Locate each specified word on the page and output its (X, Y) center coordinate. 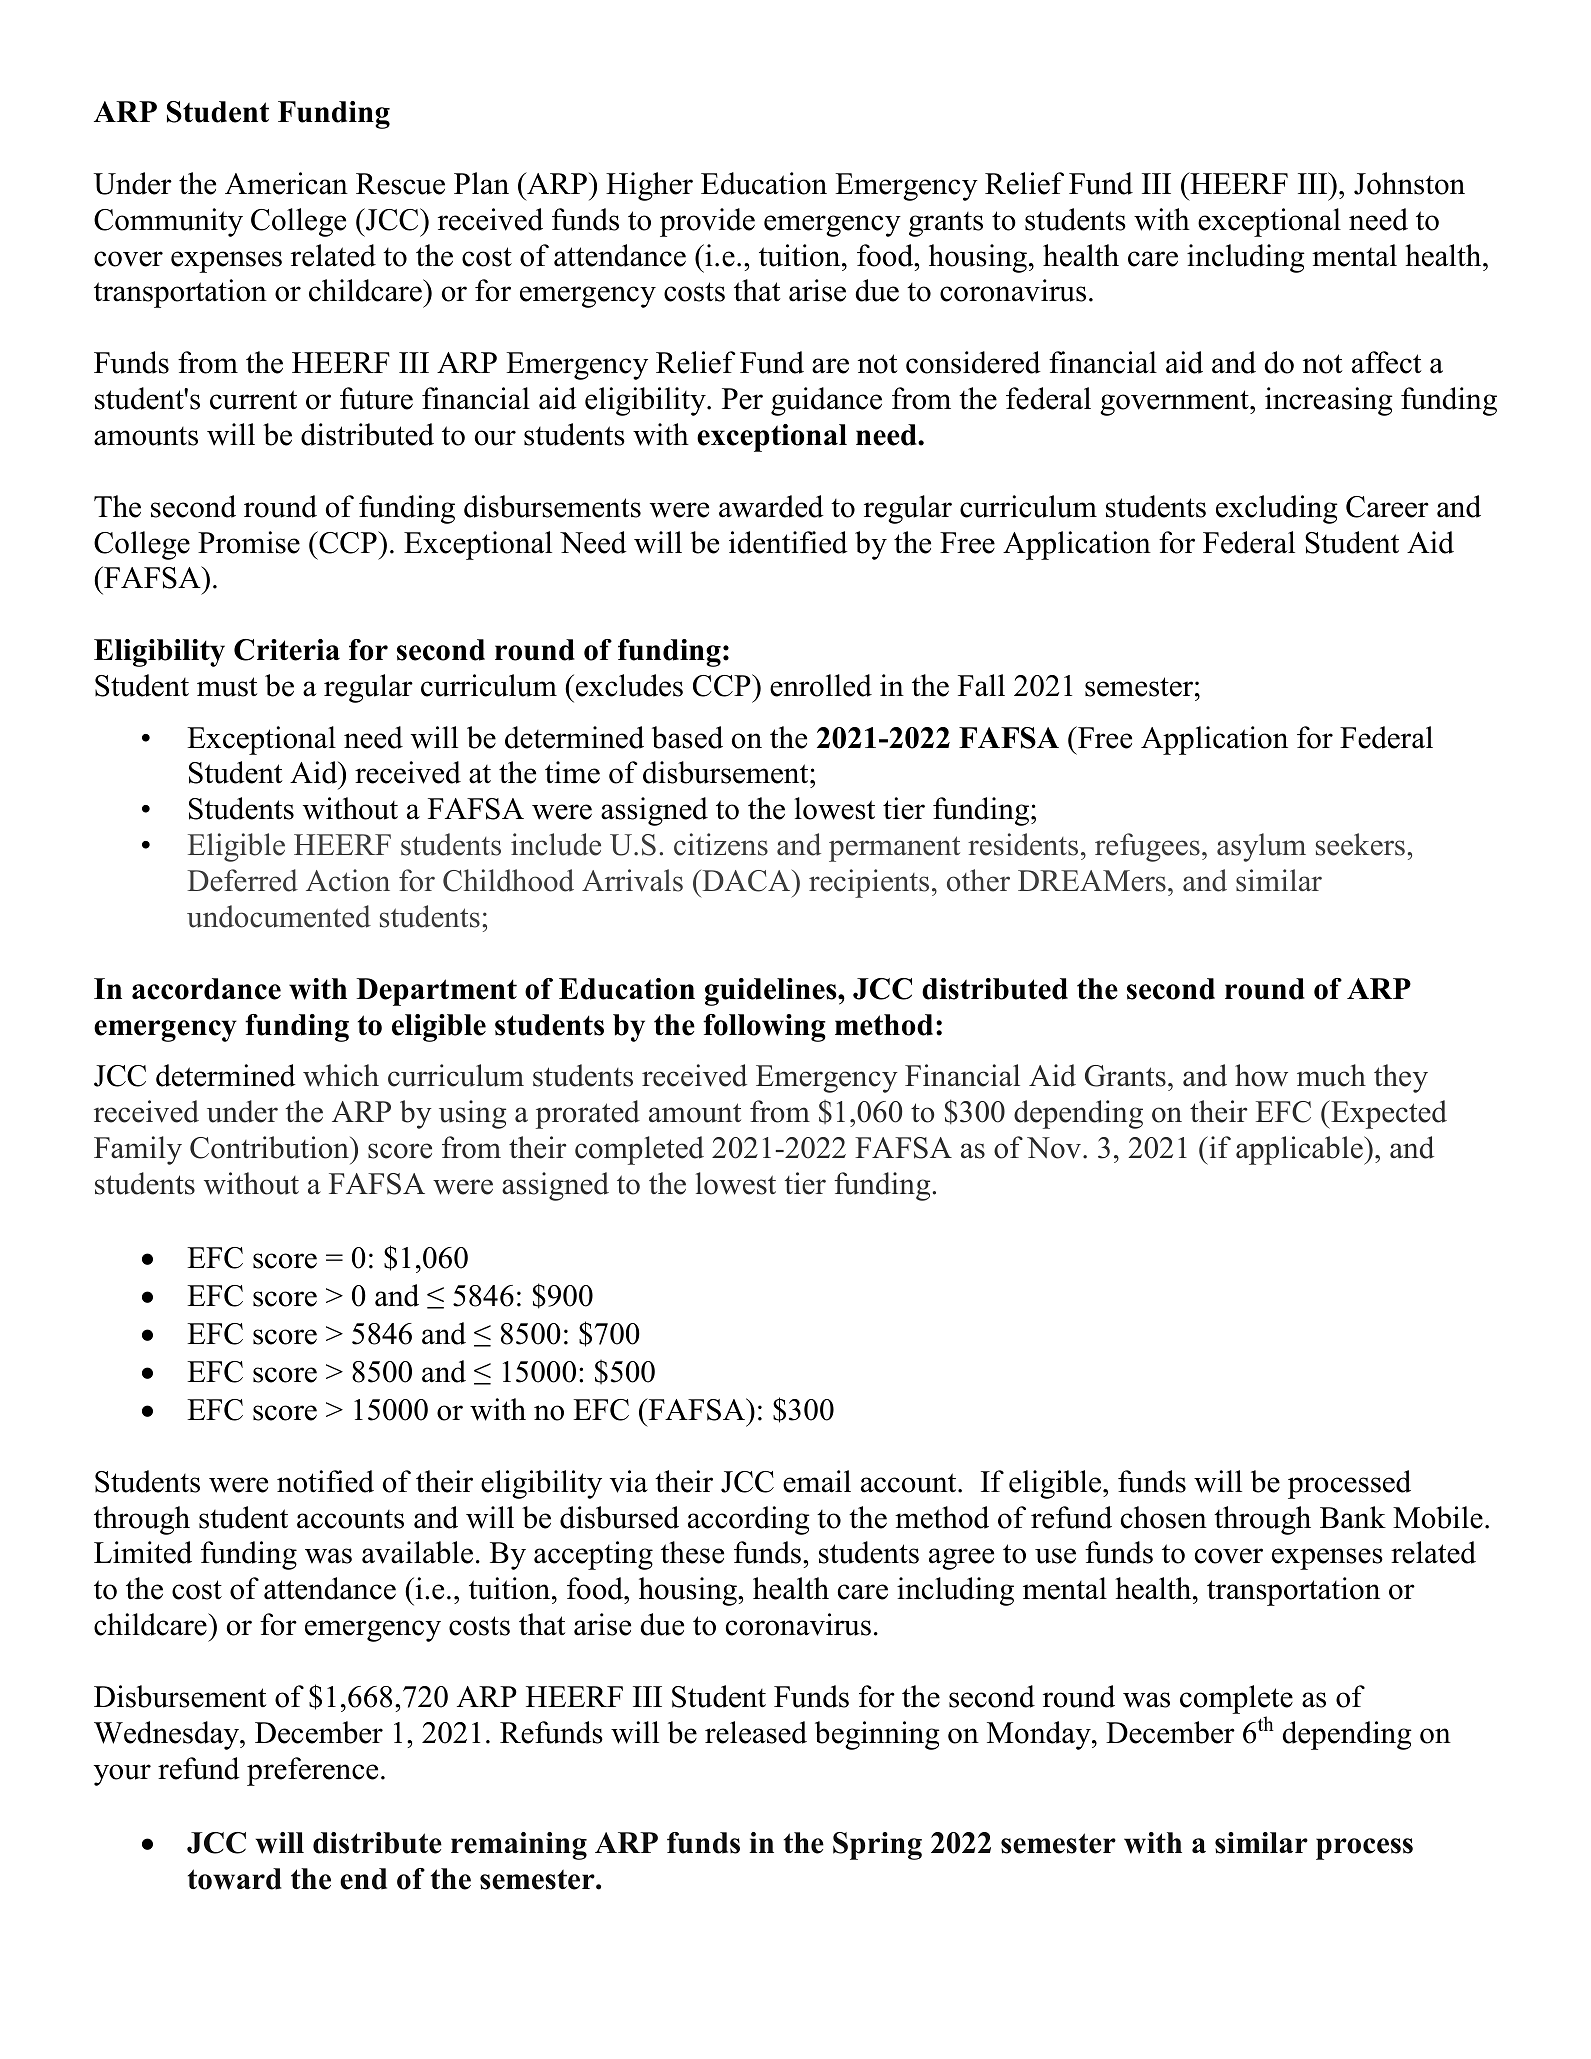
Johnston (1409, 183)
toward (235, 1879)
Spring (877, 1846)
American (286, 183)
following (764, 1028)
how (1261, 1075)
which (341, 1075)
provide (707, 222)
